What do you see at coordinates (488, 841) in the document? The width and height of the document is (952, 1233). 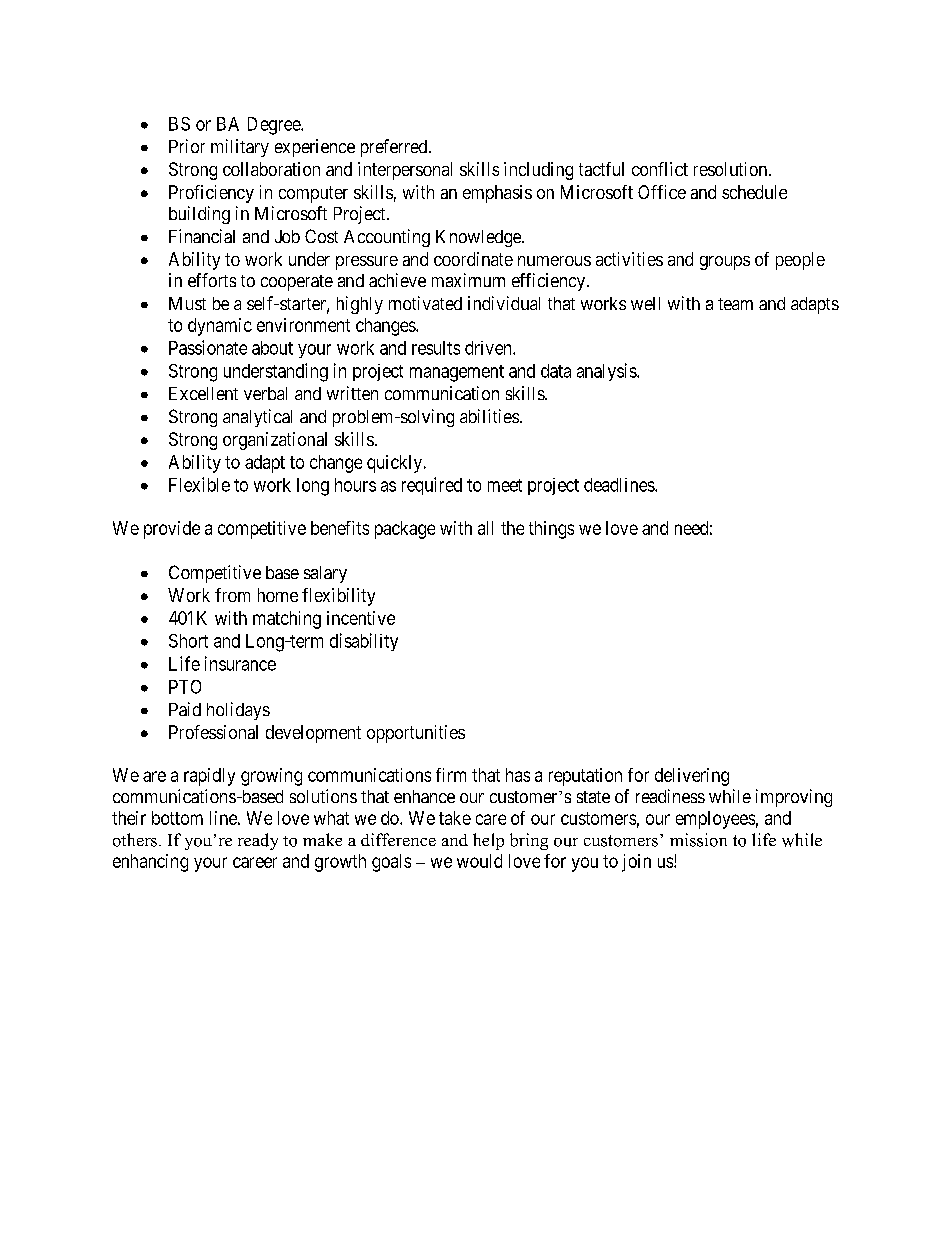 I see `help` at bounding box center [488, 841].
